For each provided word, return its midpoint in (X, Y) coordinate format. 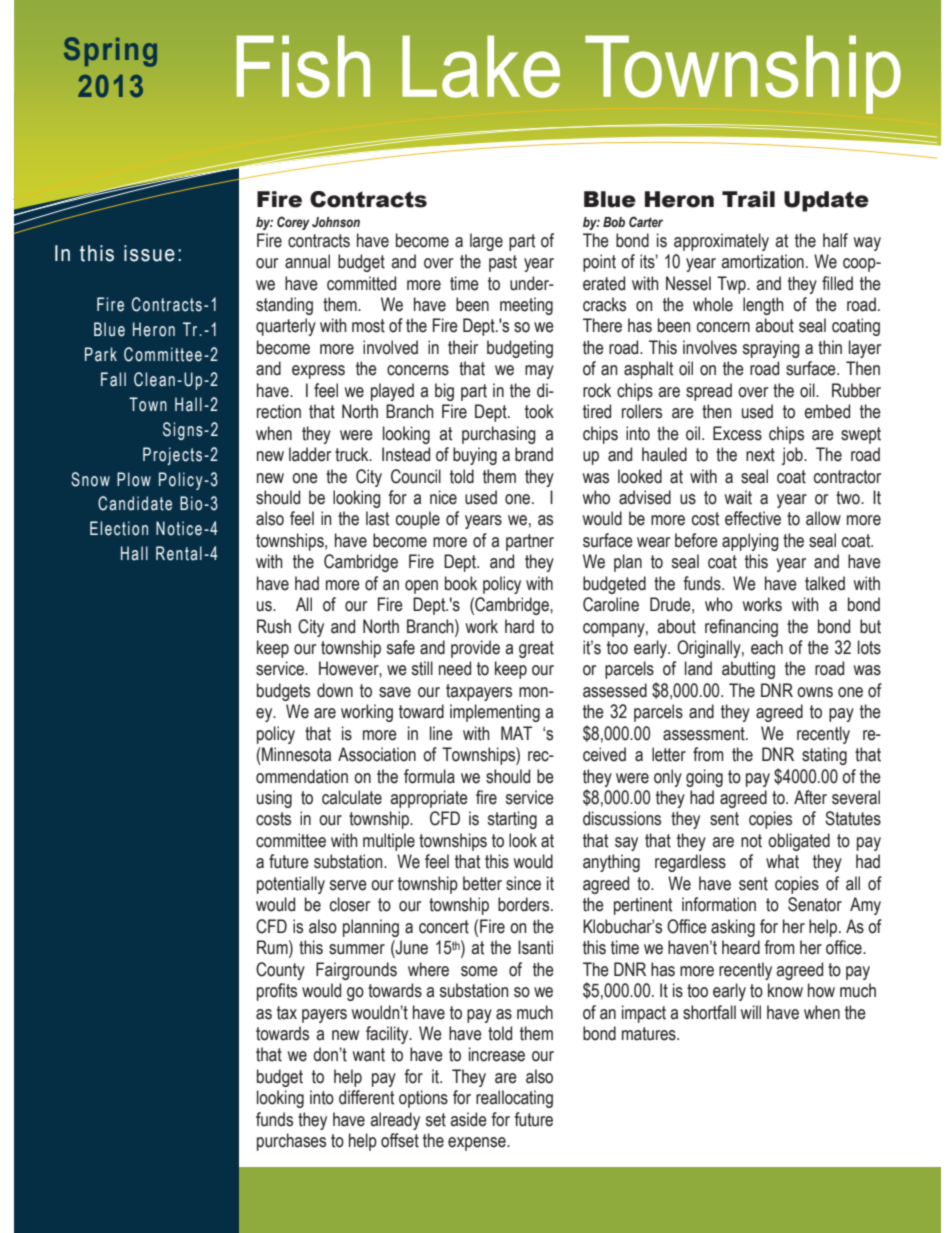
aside (468, 1119)
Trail (748, 199)
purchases (291, 1142)
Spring (110, 52)
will (751, 1012)
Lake (481, 66)
